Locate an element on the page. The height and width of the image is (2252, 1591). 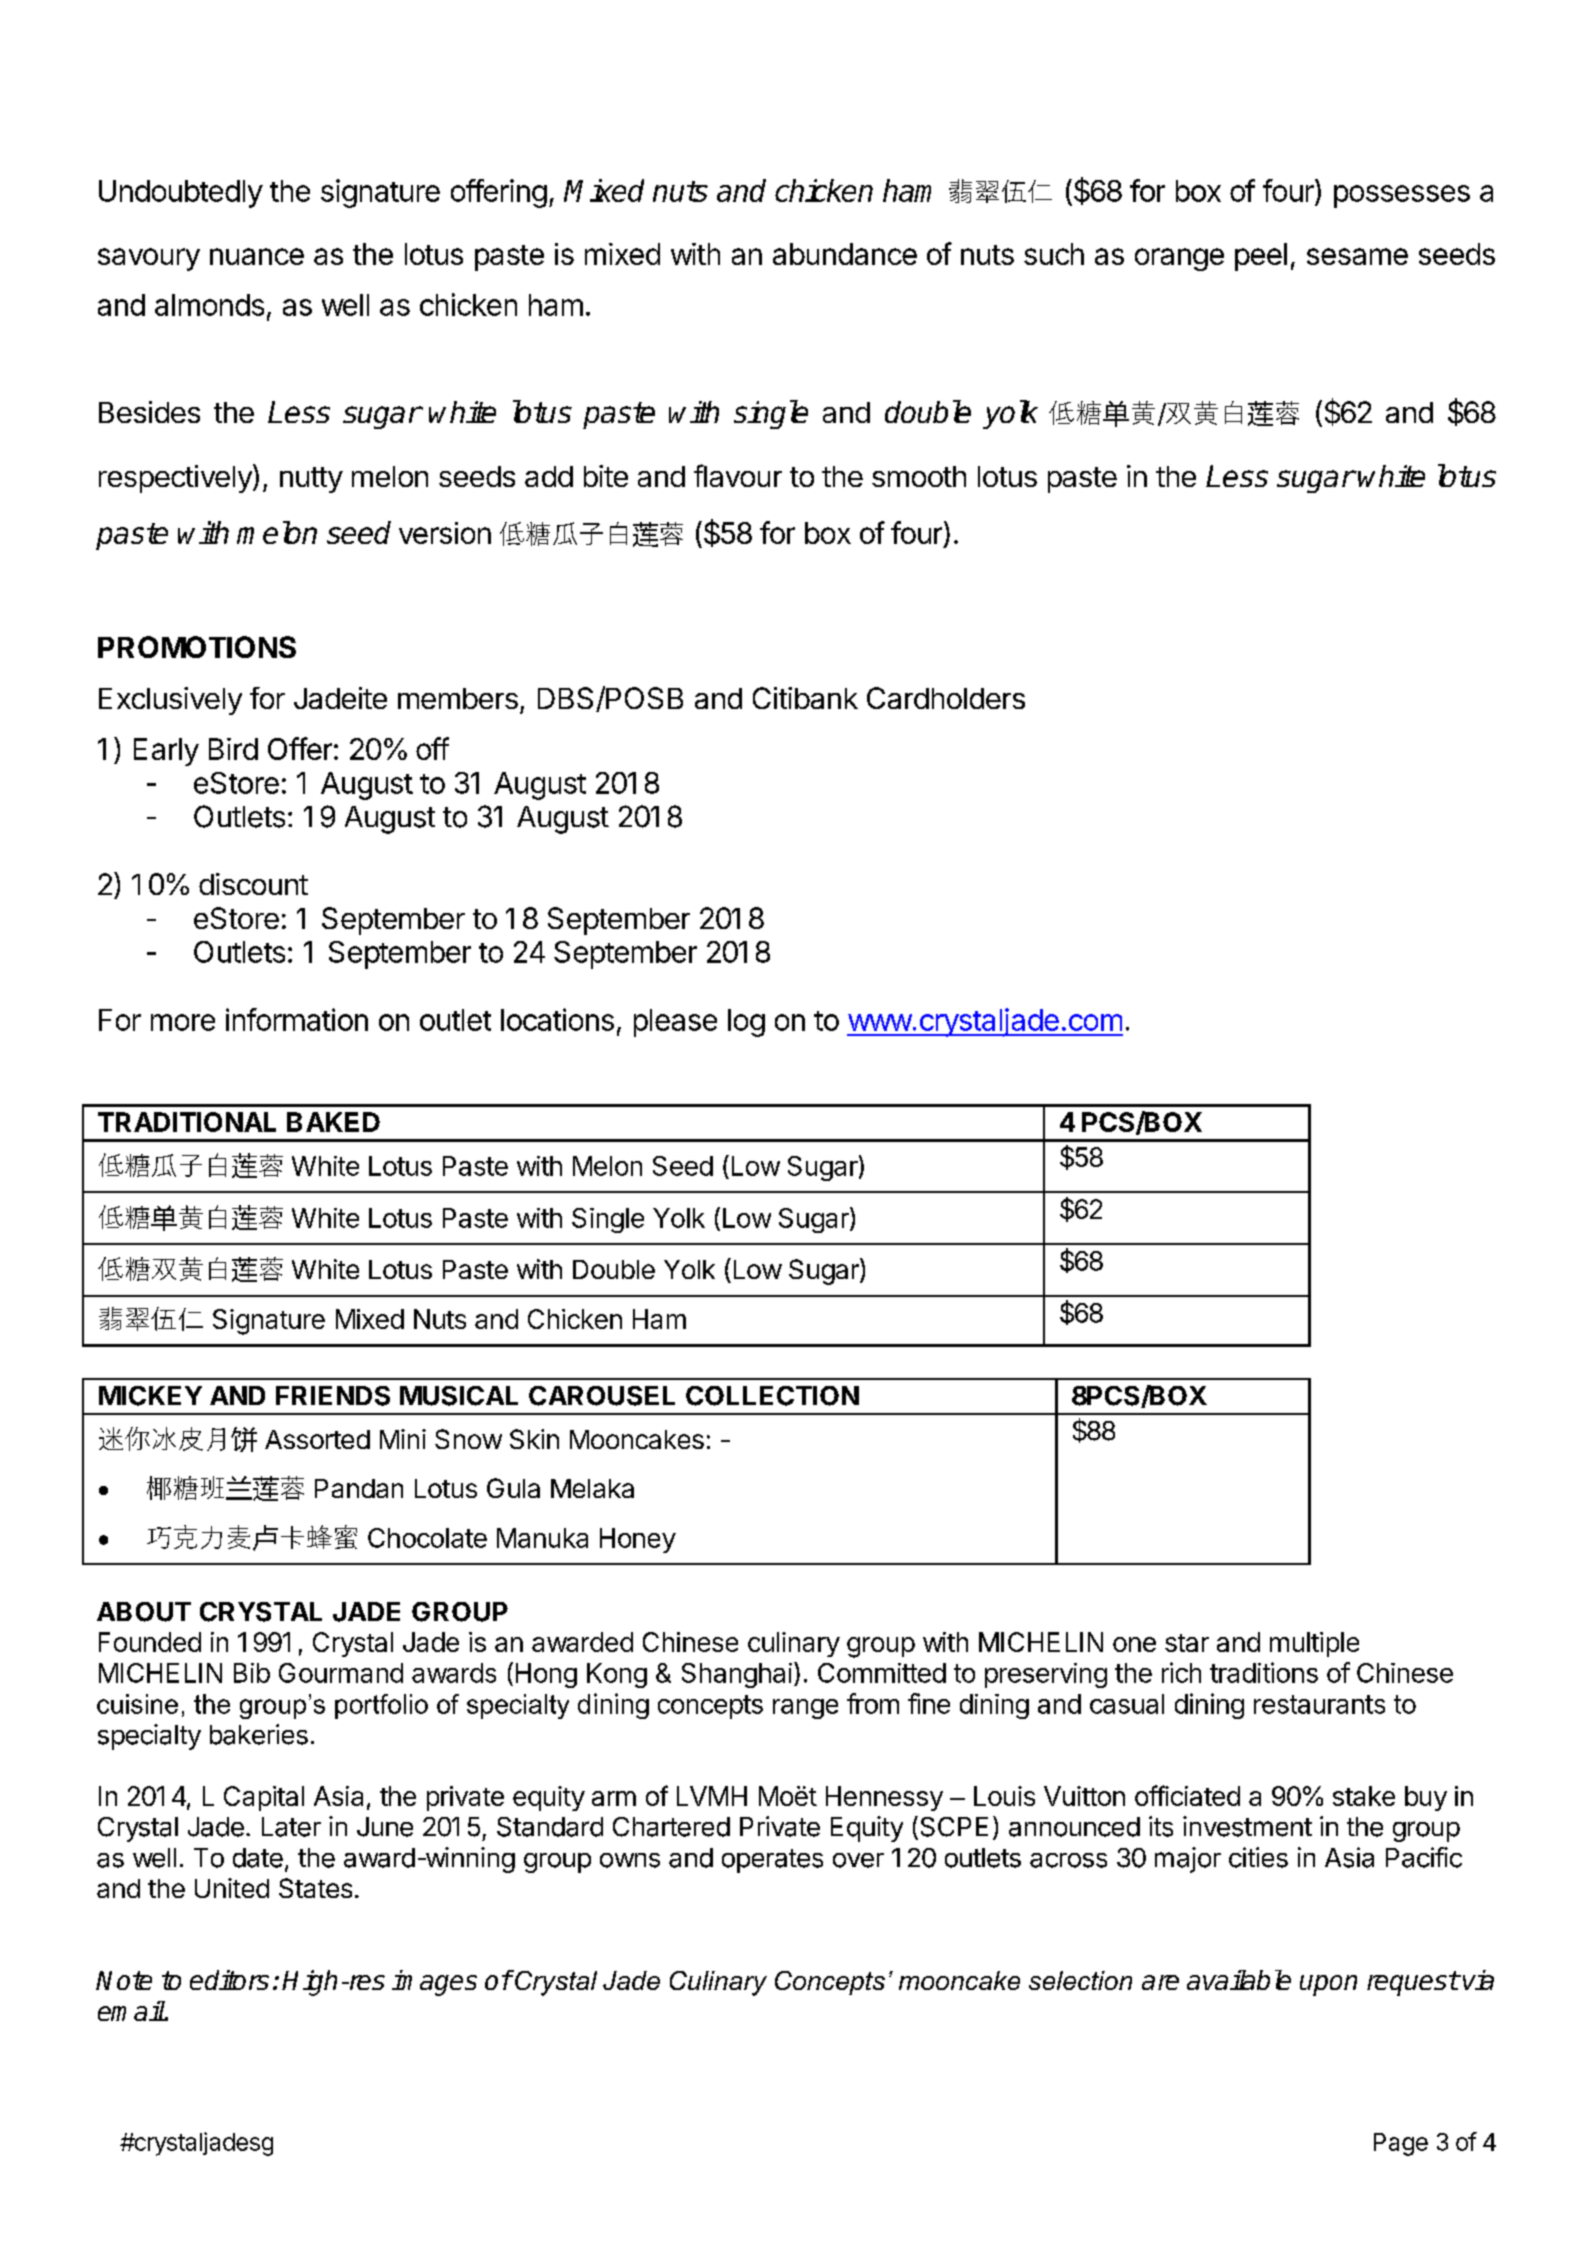
COLLECTION is located at coordinates (772, 1396).
